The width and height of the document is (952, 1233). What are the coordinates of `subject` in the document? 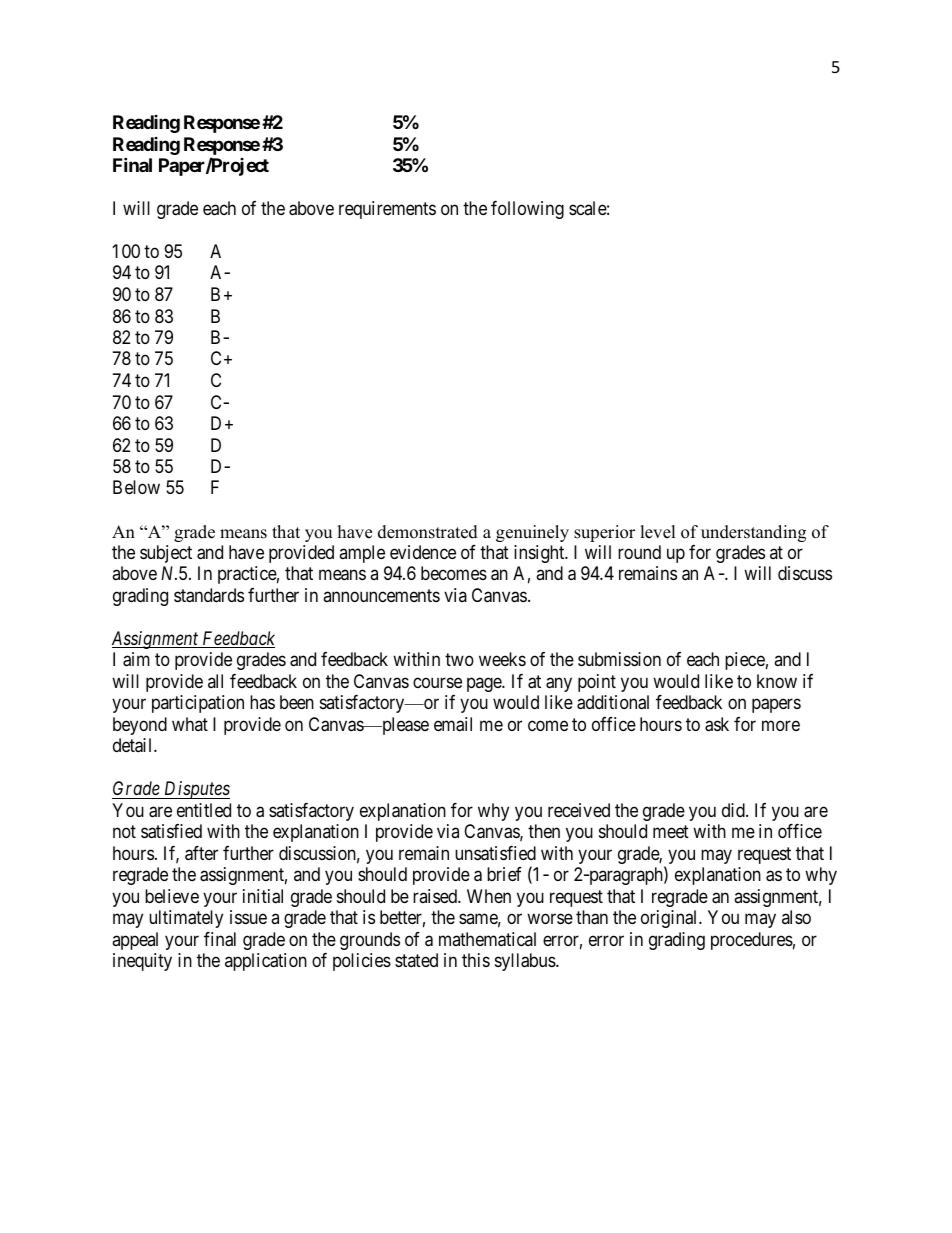 It's located at (166, 554).
